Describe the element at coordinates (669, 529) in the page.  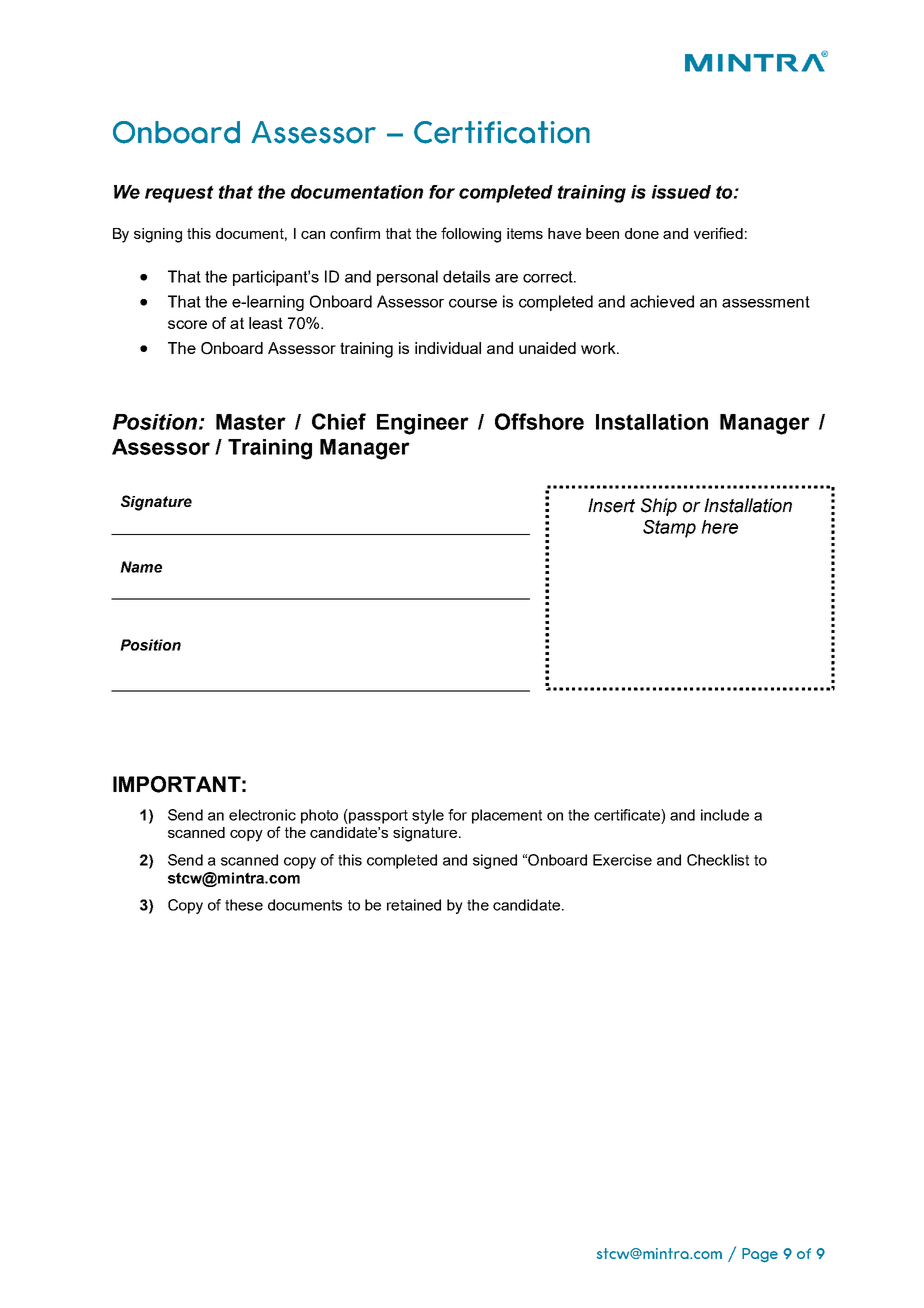
I see `Stamp` at that location.
